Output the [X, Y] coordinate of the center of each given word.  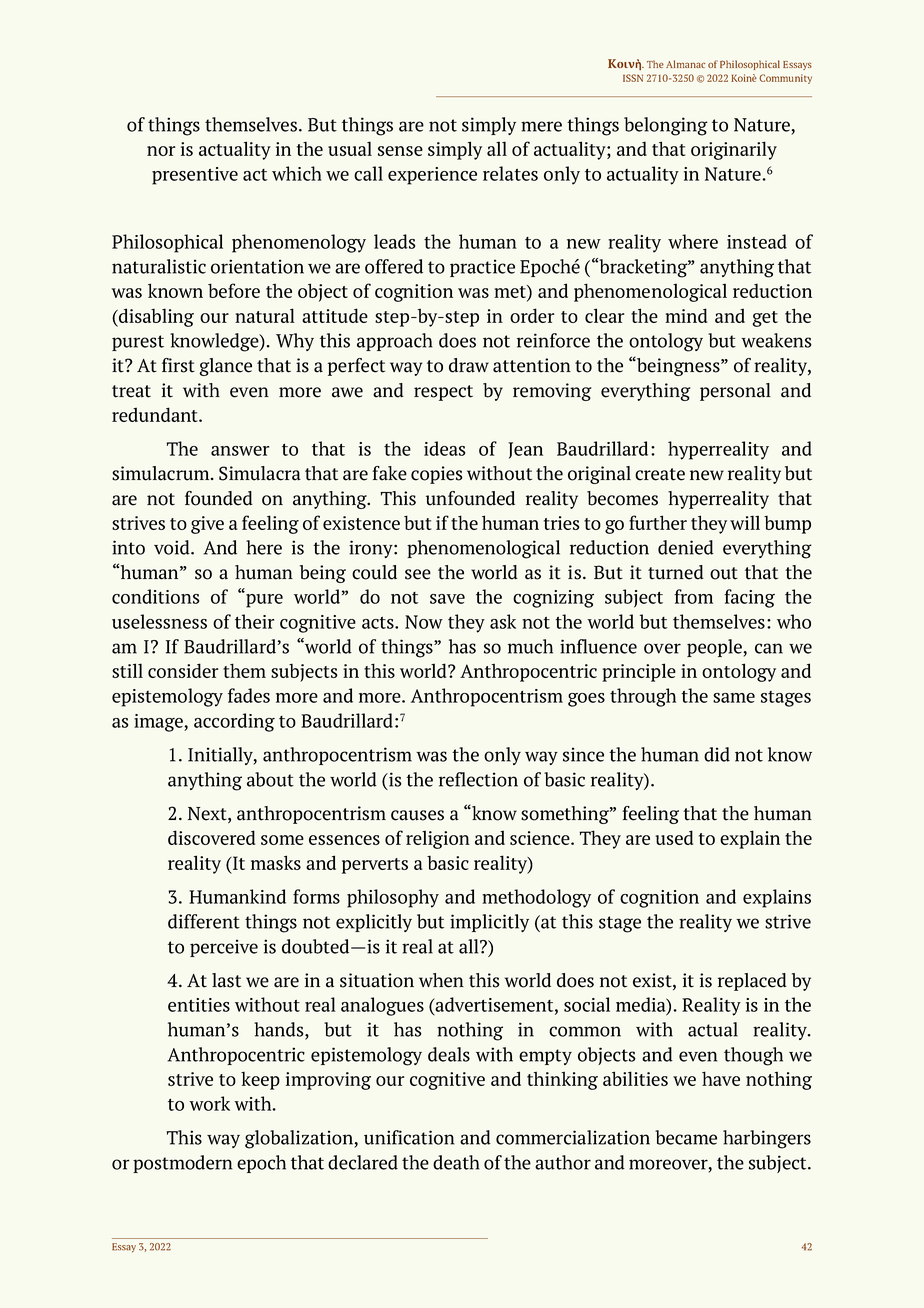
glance [225, 367]
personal [735, 392]
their [254, 621]
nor [161, 151]
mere [541, 126]
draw [469, 365]
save [447, 599]
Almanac [686, 64]
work [209, 1103]
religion [438, 839]
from [693, 596]
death [456, 1162]
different [204, 921]
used [674, 837]
